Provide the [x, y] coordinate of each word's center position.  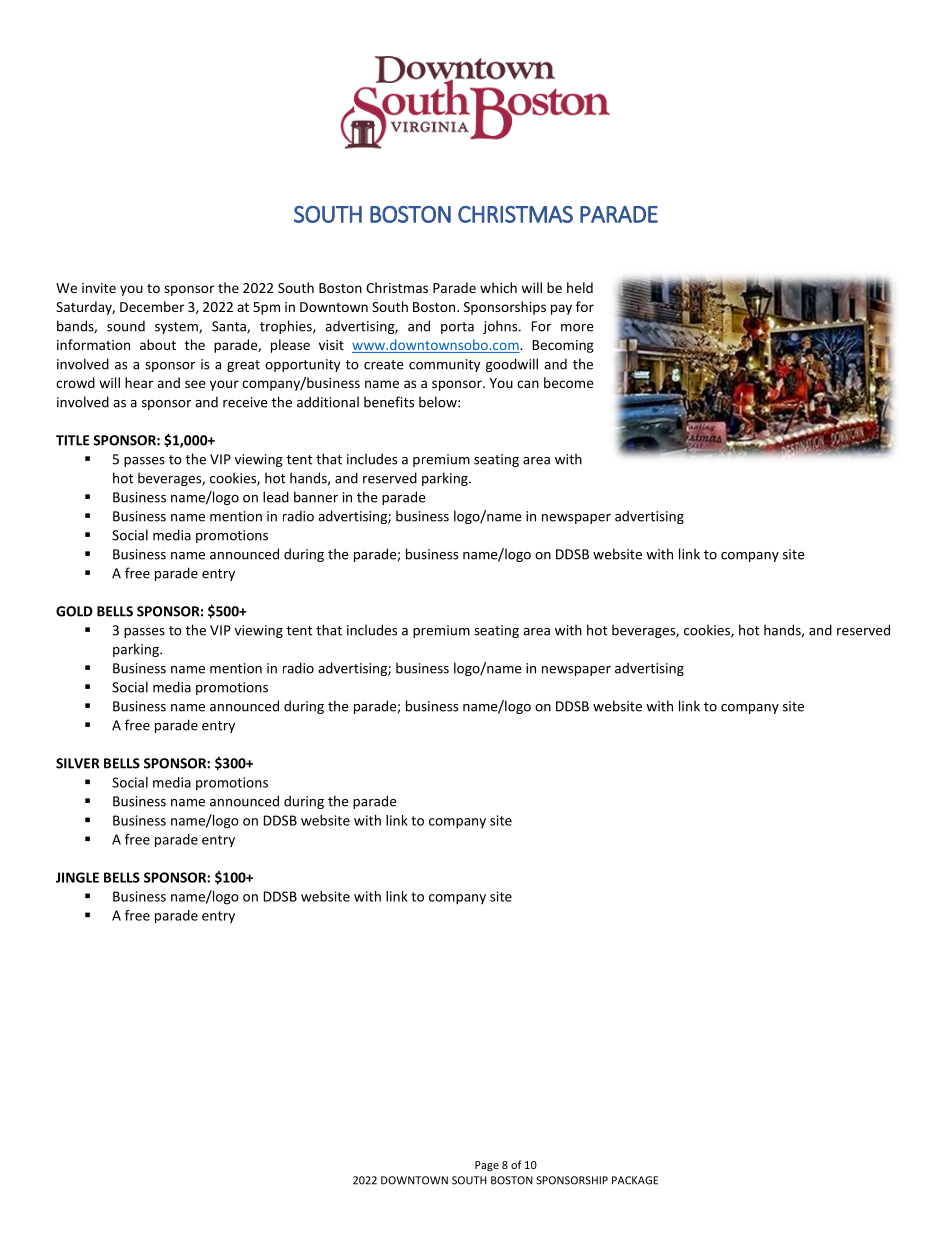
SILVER [78, 763]
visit [331, 345]
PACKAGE [635, 1180]
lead [276, 497]
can [528, 384]
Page [487, 1166]
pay [561, 309]
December [152, 306]
